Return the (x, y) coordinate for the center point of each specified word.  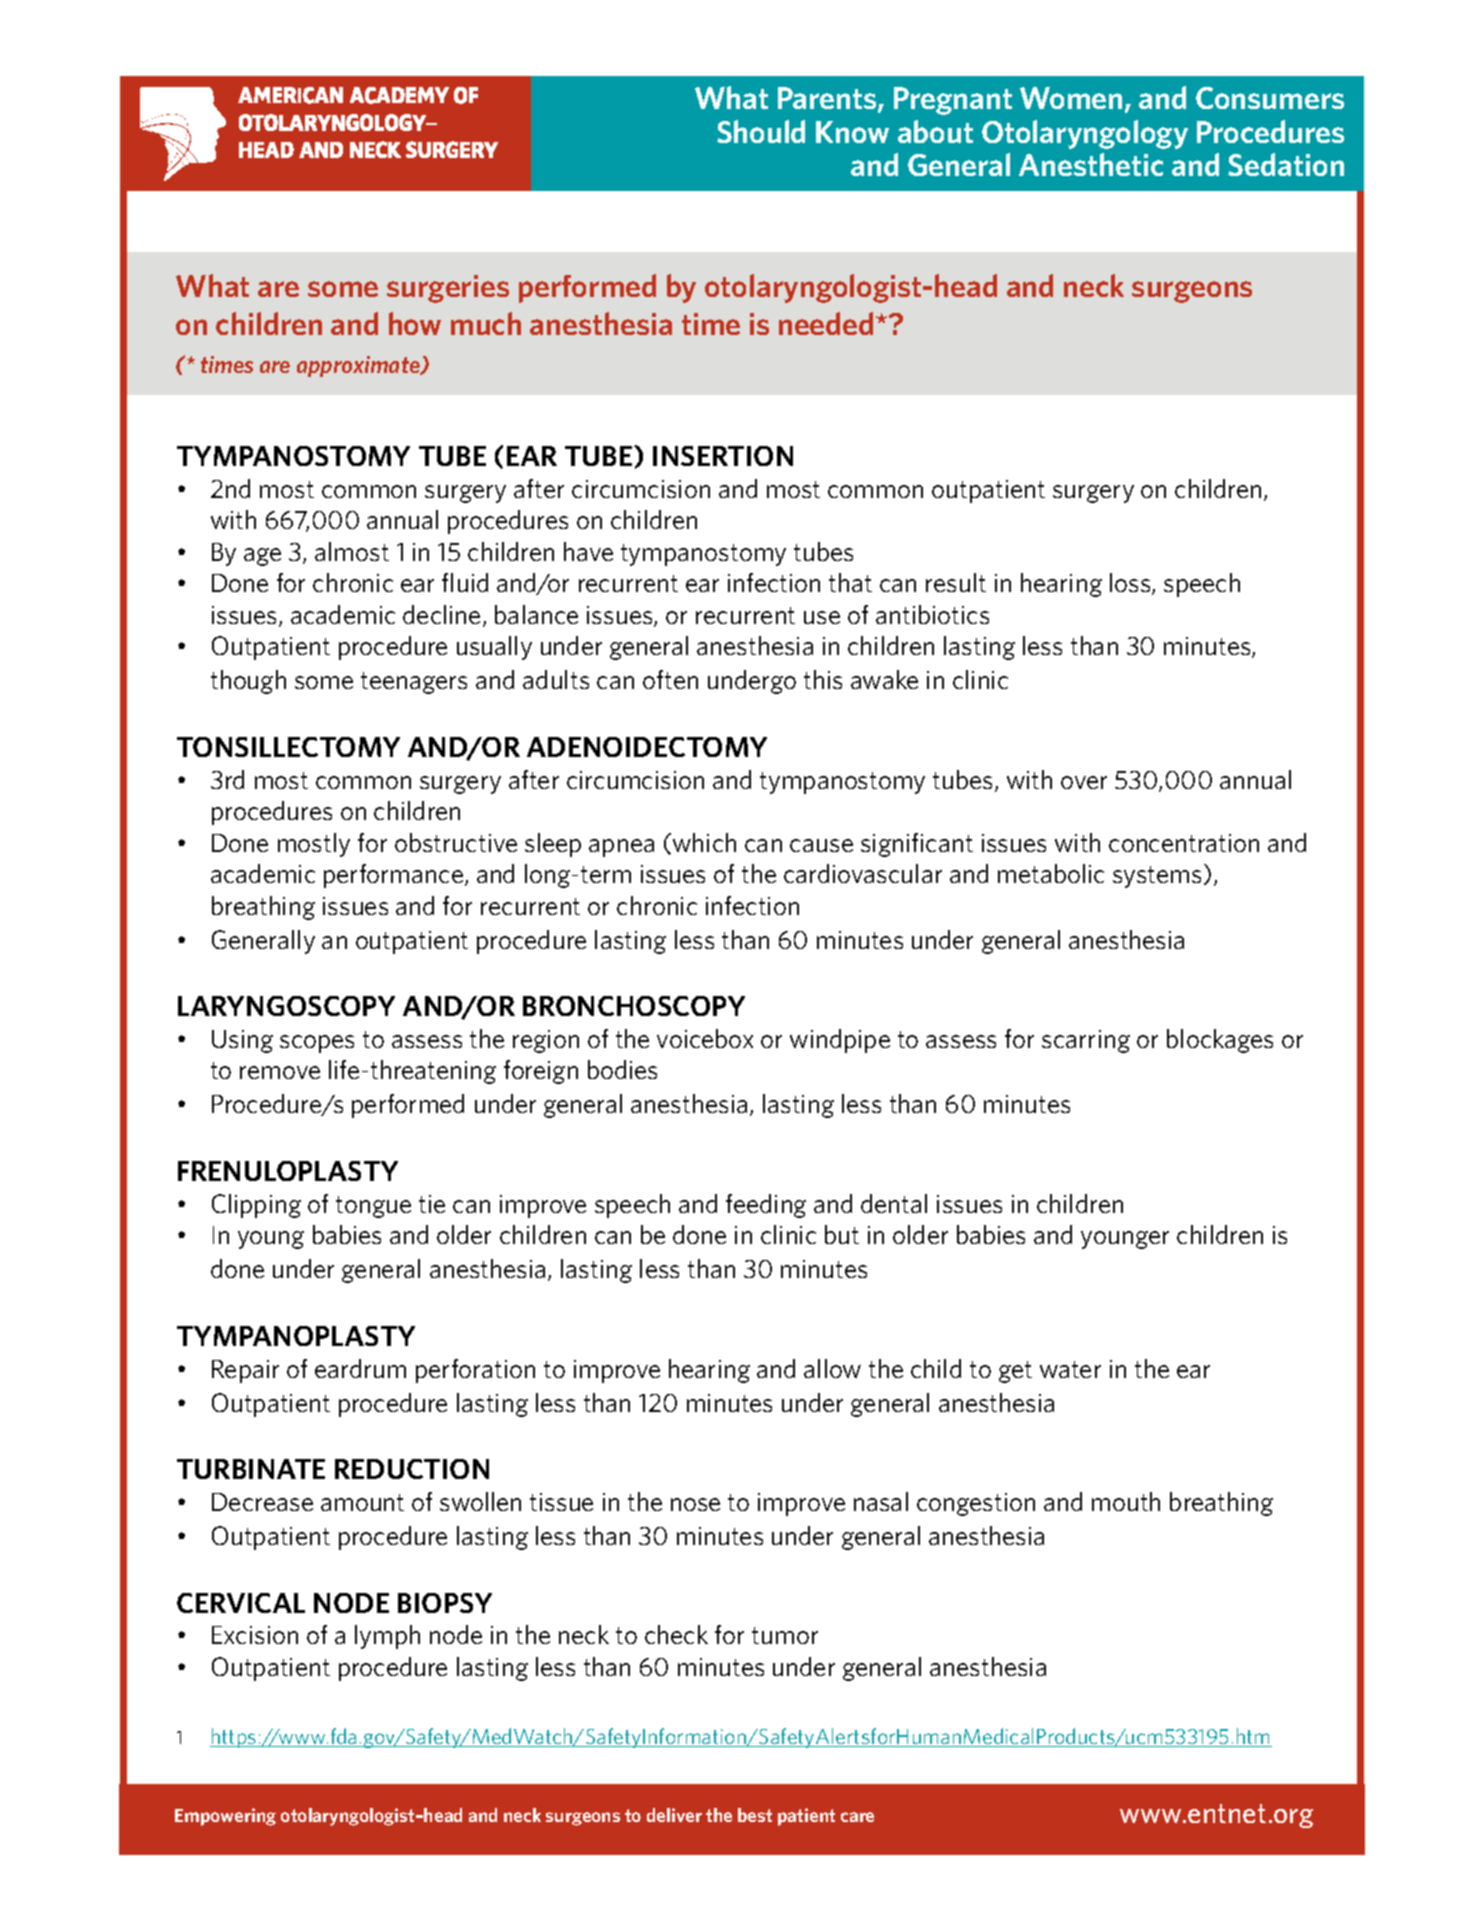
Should (761, 131)
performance (393, 876)
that (850, 582)
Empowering (225, 1817)
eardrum (360, 1368)
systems (1157, 877)
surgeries (448, 289)
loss (1131, 584)
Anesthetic (1091, 164)
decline (441, 614)
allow (832, 1368)
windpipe (840, 1041)
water (1070, 1369)
